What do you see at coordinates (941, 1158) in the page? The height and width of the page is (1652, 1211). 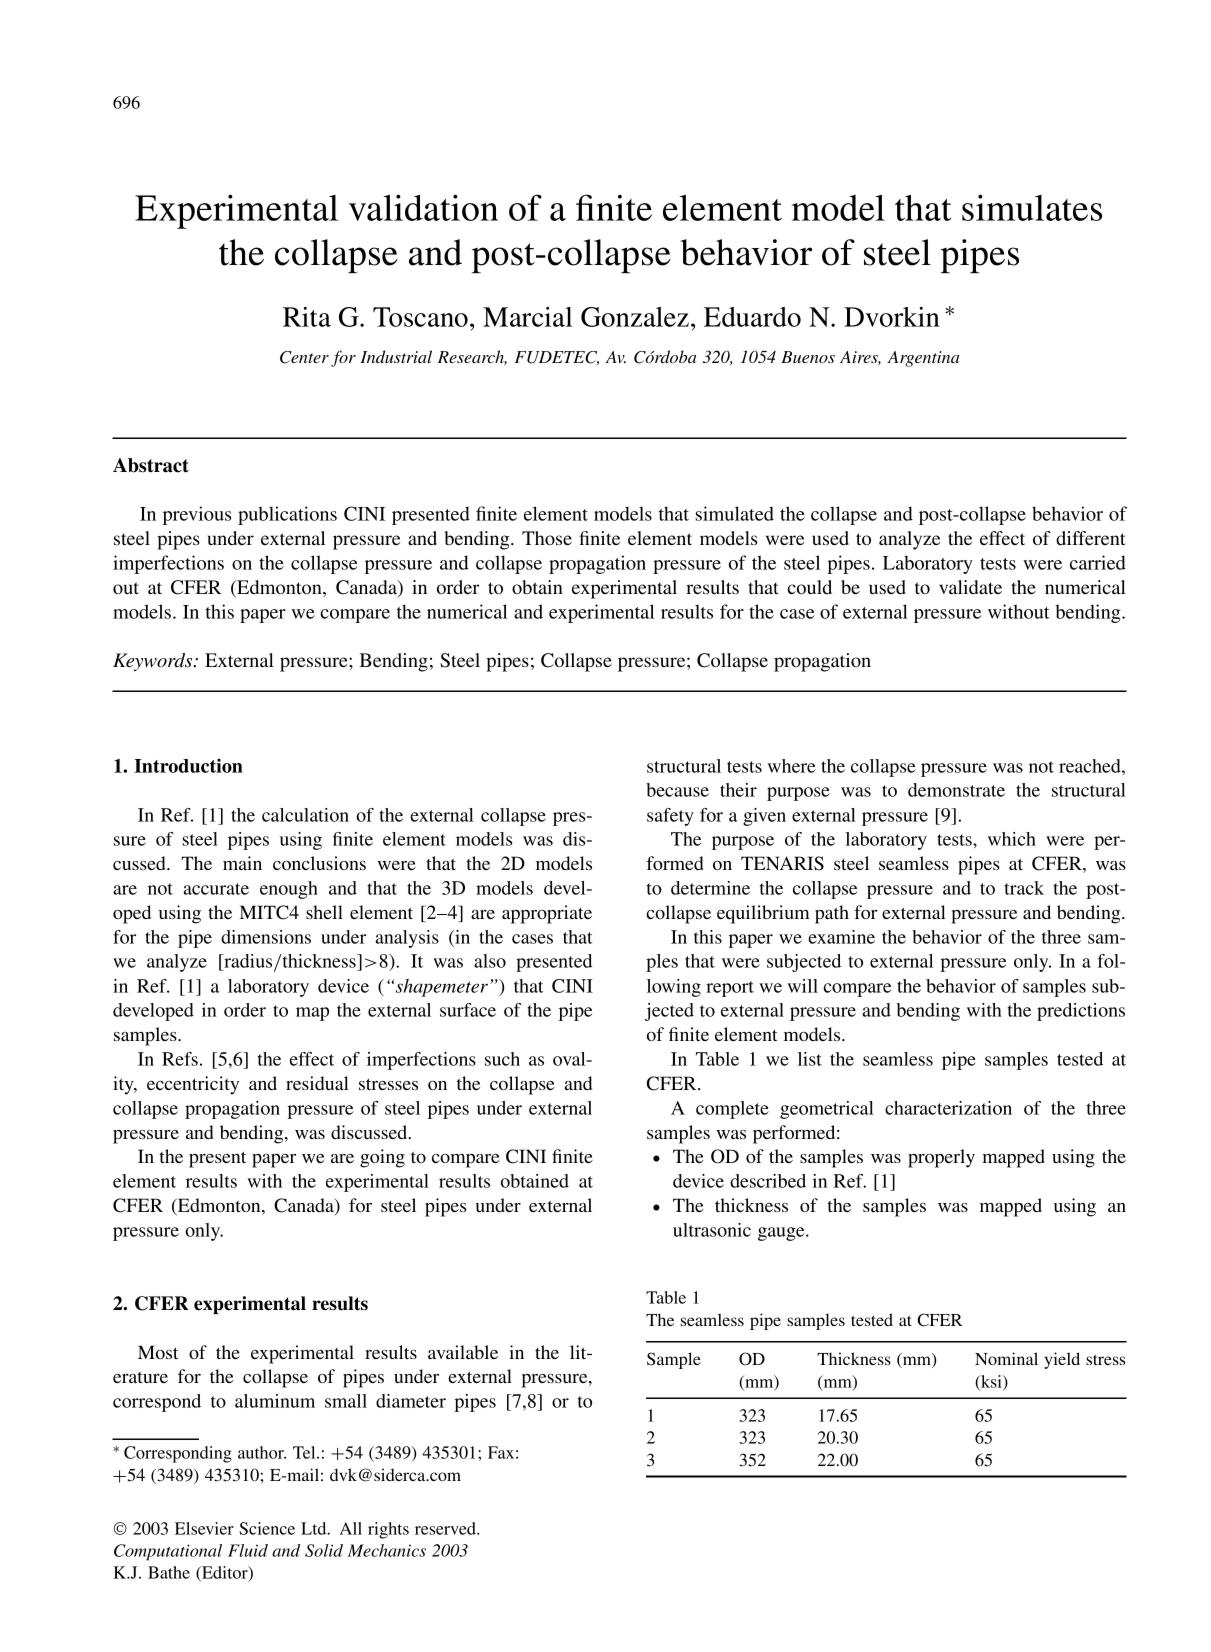 I see `properly` at bounding box center [941, 1158].
